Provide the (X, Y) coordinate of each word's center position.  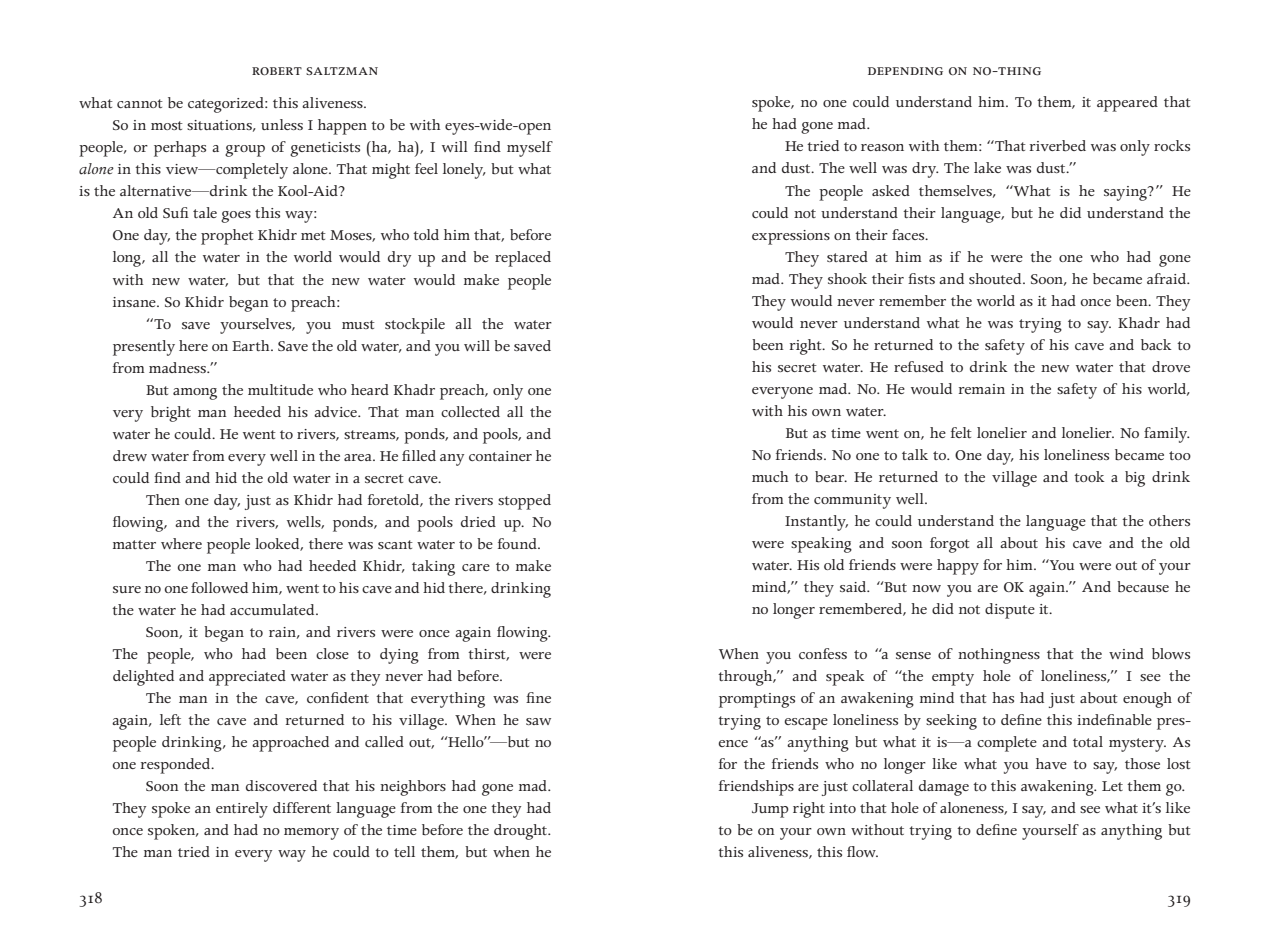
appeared (1127, 104)
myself (530, 149)
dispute (1010, 611)
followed (219, 587)
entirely (242, 810)
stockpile (415, 326)
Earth (252, 345)
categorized (227, 105)
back (1156, 344)
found (518, 543)
